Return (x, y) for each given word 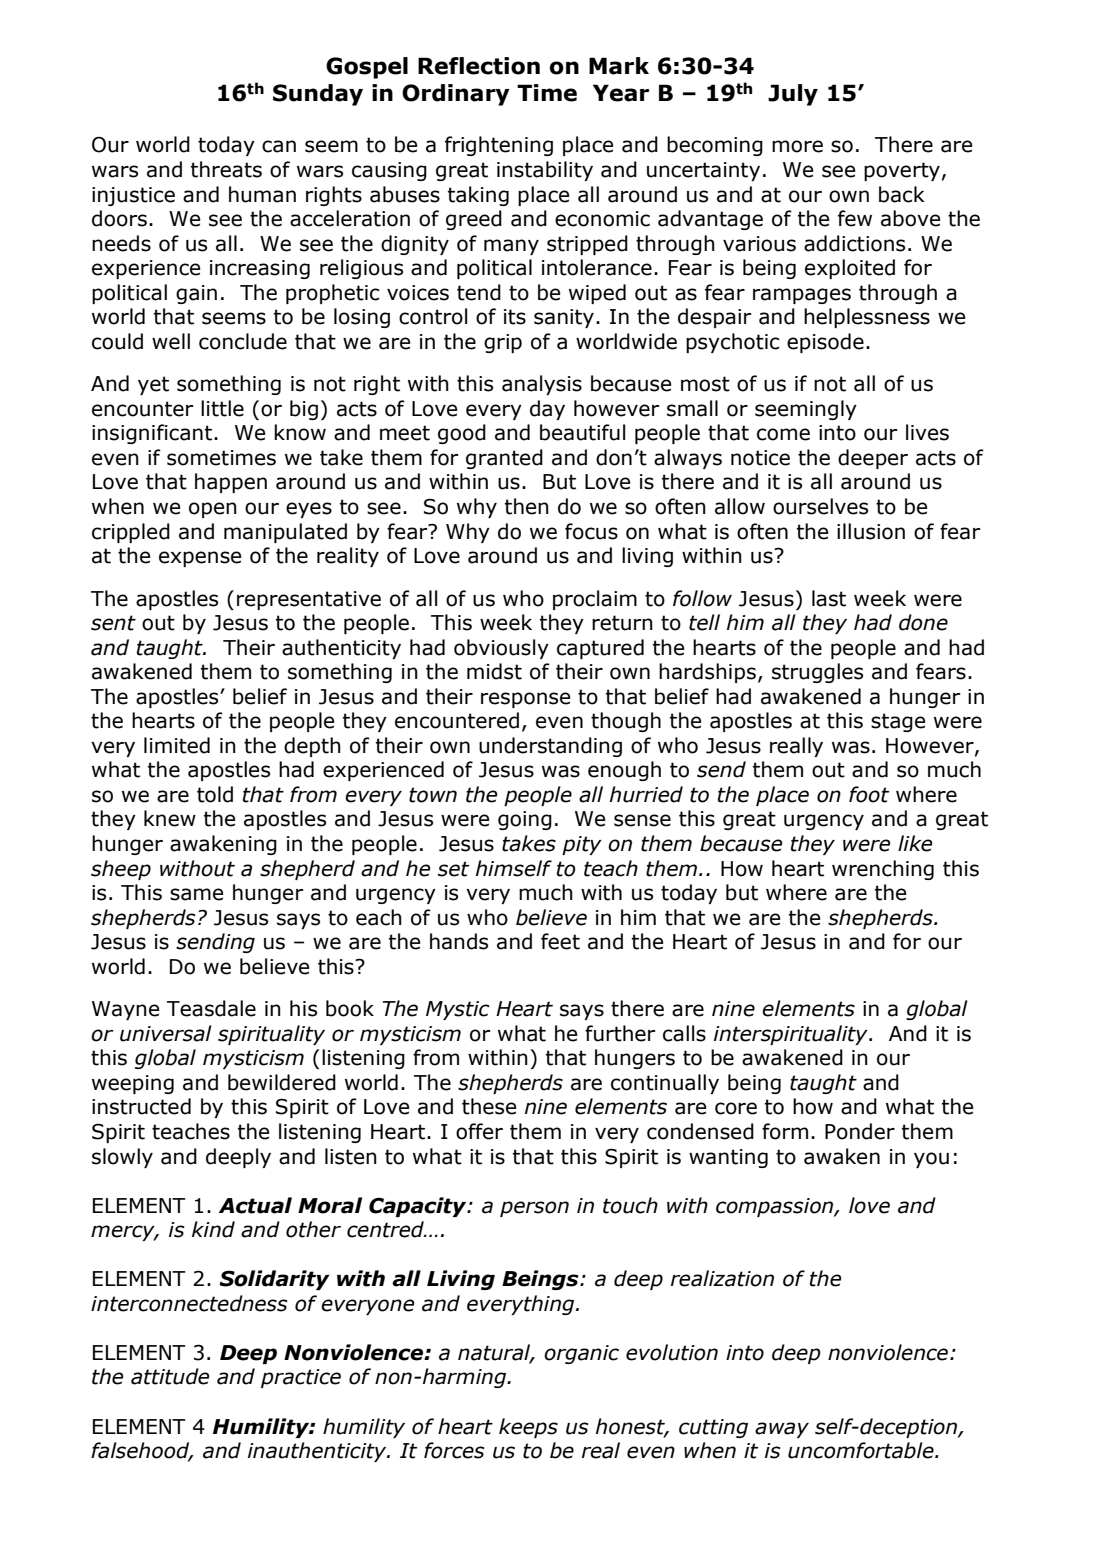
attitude (170, 1376)
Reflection (479, 66)
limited (177, 745)
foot (869, 794)
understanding (550, 747)
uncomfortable (862, 1450)
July (793, 95)
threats (226, 169)
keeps (528, 1428)
